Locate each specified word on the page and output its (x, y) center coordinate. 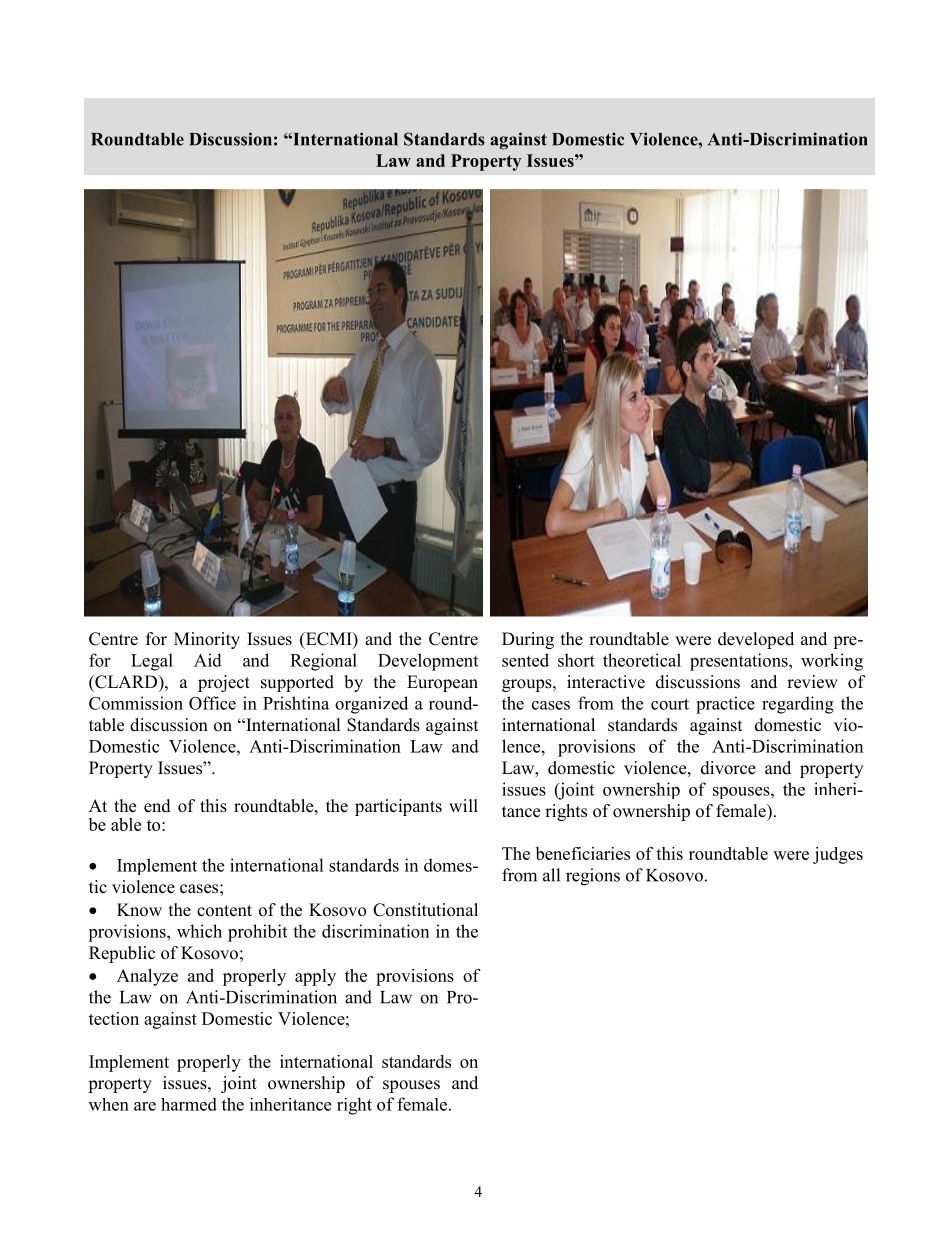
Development (428, 662)
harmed (189, 1104)
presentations (740, 662)
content (224, 911)
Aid (208, 660)
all (551, 875)
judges (838, 855)
